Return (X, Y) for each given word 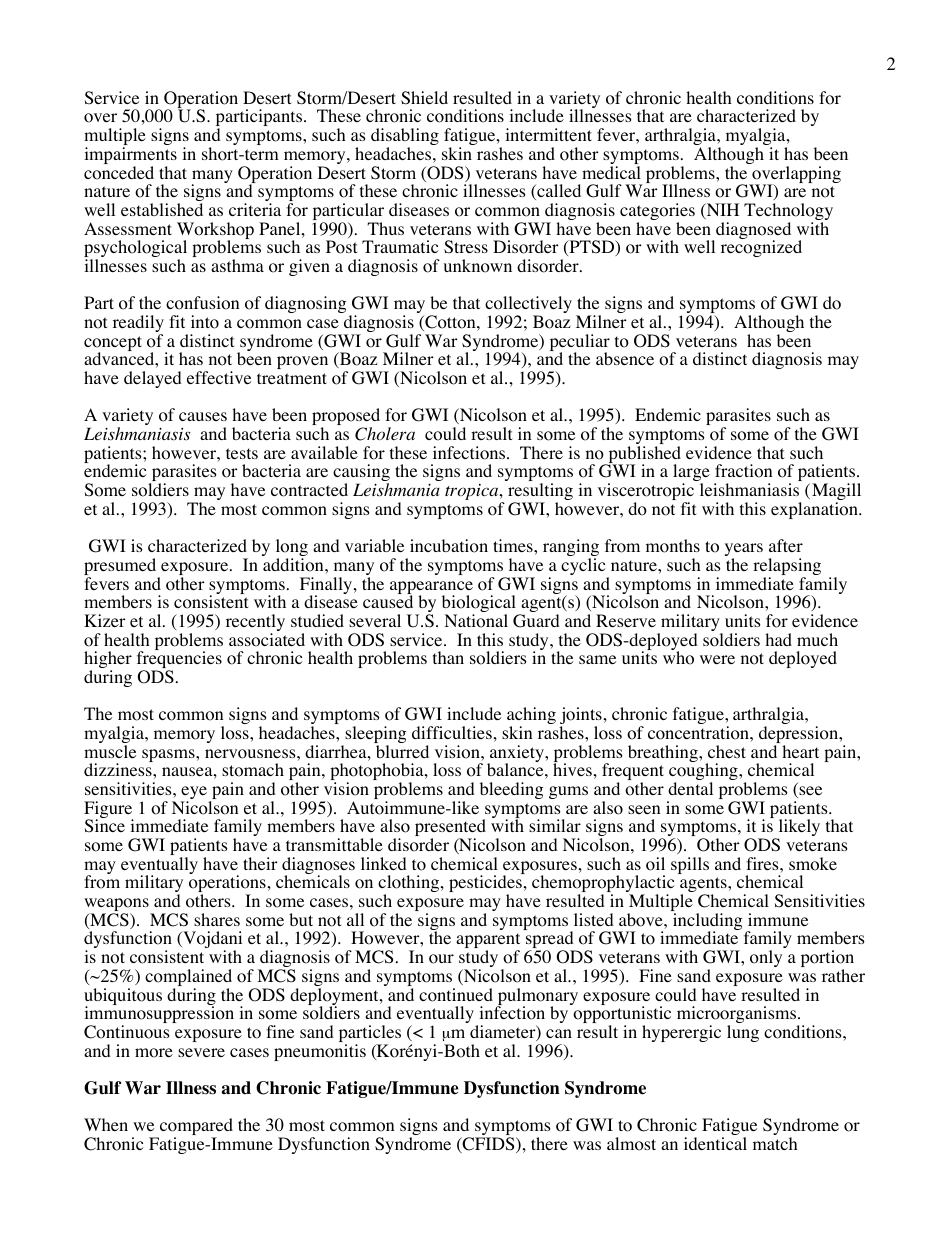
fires (763, 863)
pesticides (485, 885)
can (559, 1033)
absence (625, 358)
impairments (130, 157)
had (778, 639)
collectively (528, 306)
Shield (424, 98)
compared (195, 1128)
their (260, 863)
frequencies (179, 661)
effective (219, 377)
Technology (788, 213)
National (476, 621)
